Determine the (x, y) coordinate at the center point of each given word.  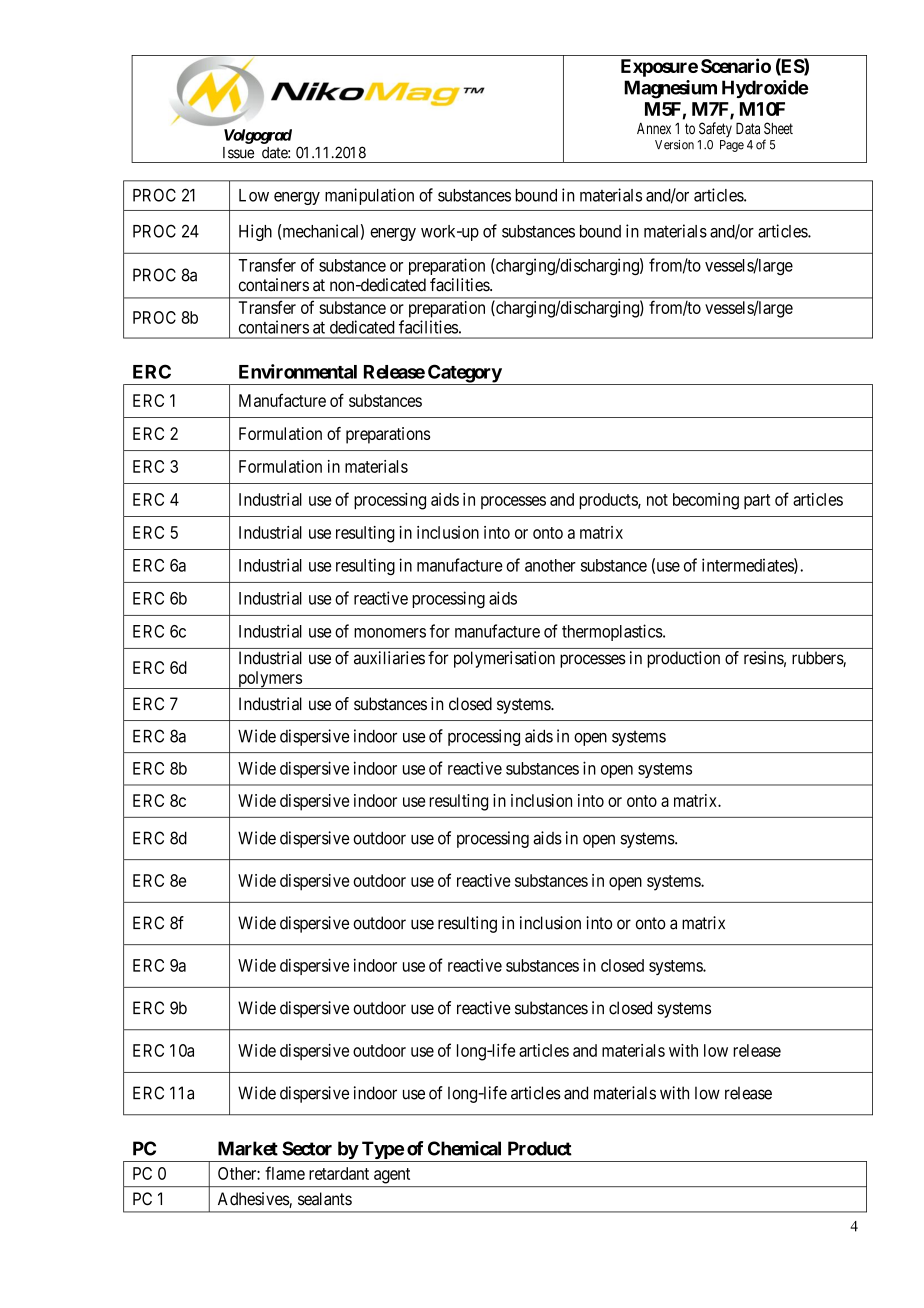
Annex (654, 128)
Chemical (464, 1148)
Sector (307, 1148)
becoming (706, 501)
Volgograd (258, 136)
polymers (269, 680)
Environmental (298, 371)
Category (464, 374)
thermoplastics (612, 632)
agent (392, 1176)
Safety (715, 129)
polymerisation (504, 659)
